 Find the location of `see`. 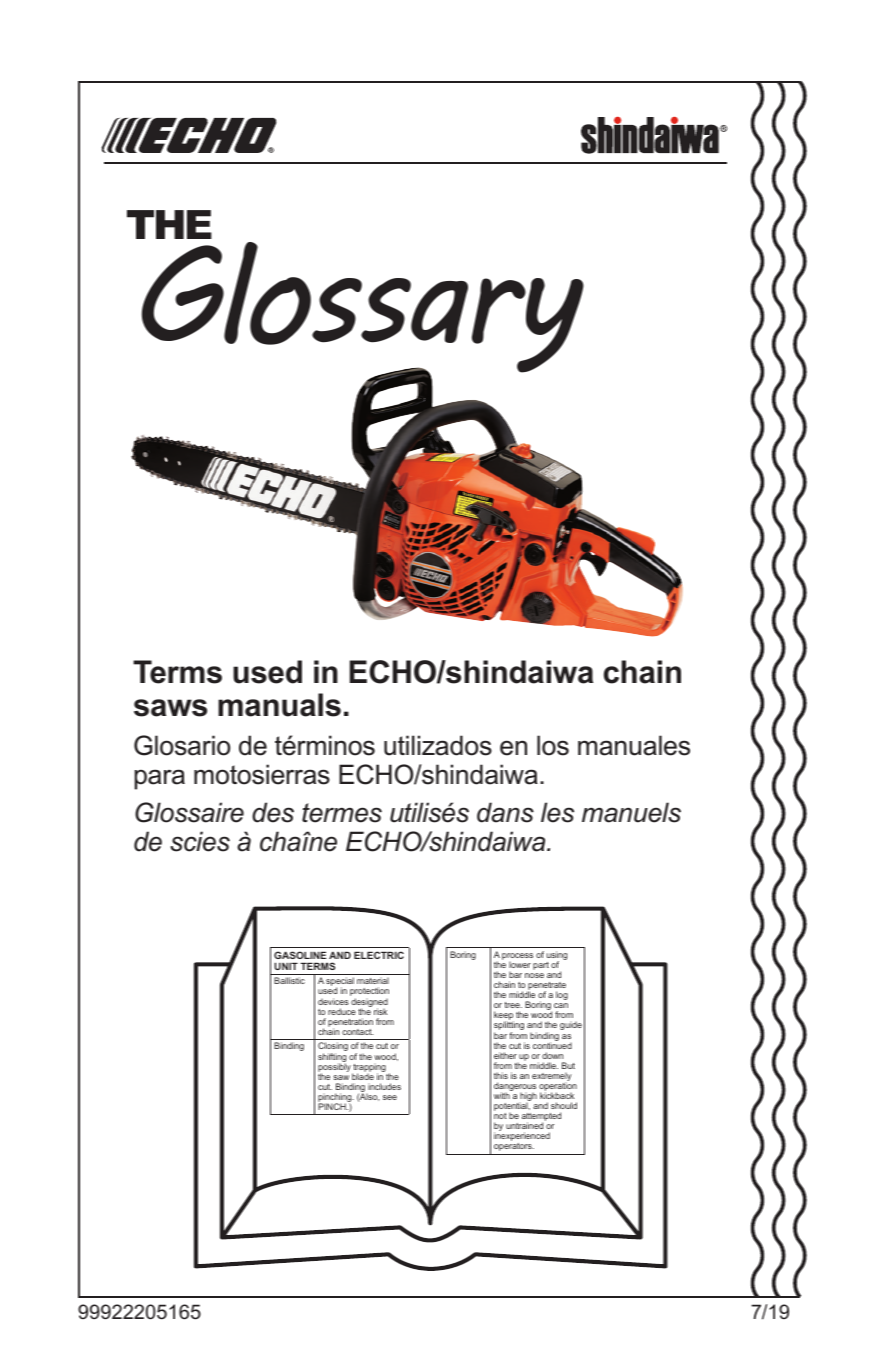

see is located at coordinates (390, 1097).
